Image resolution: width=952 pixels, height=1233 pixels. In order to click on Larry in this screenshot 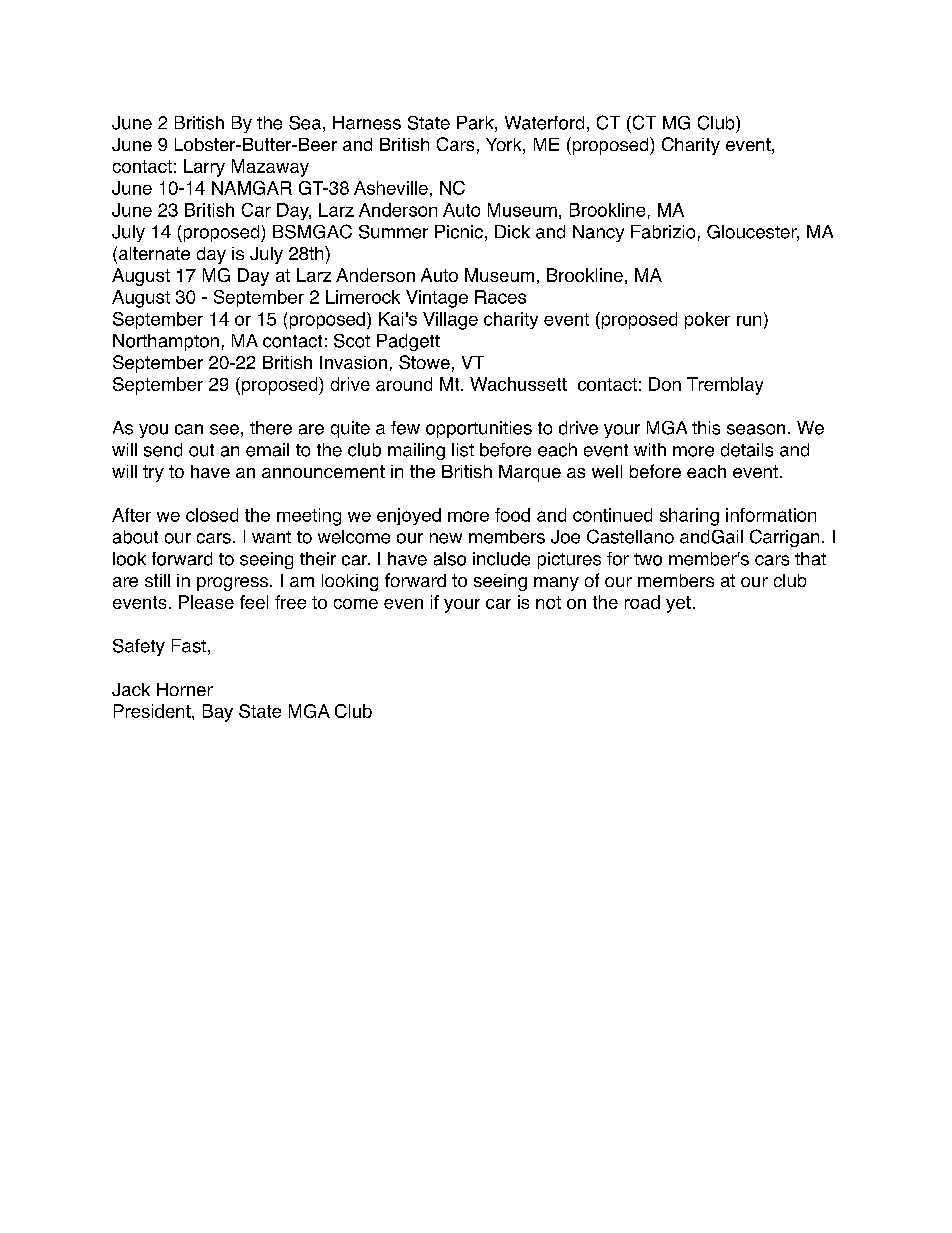, I will do `click(204, 168)`.
